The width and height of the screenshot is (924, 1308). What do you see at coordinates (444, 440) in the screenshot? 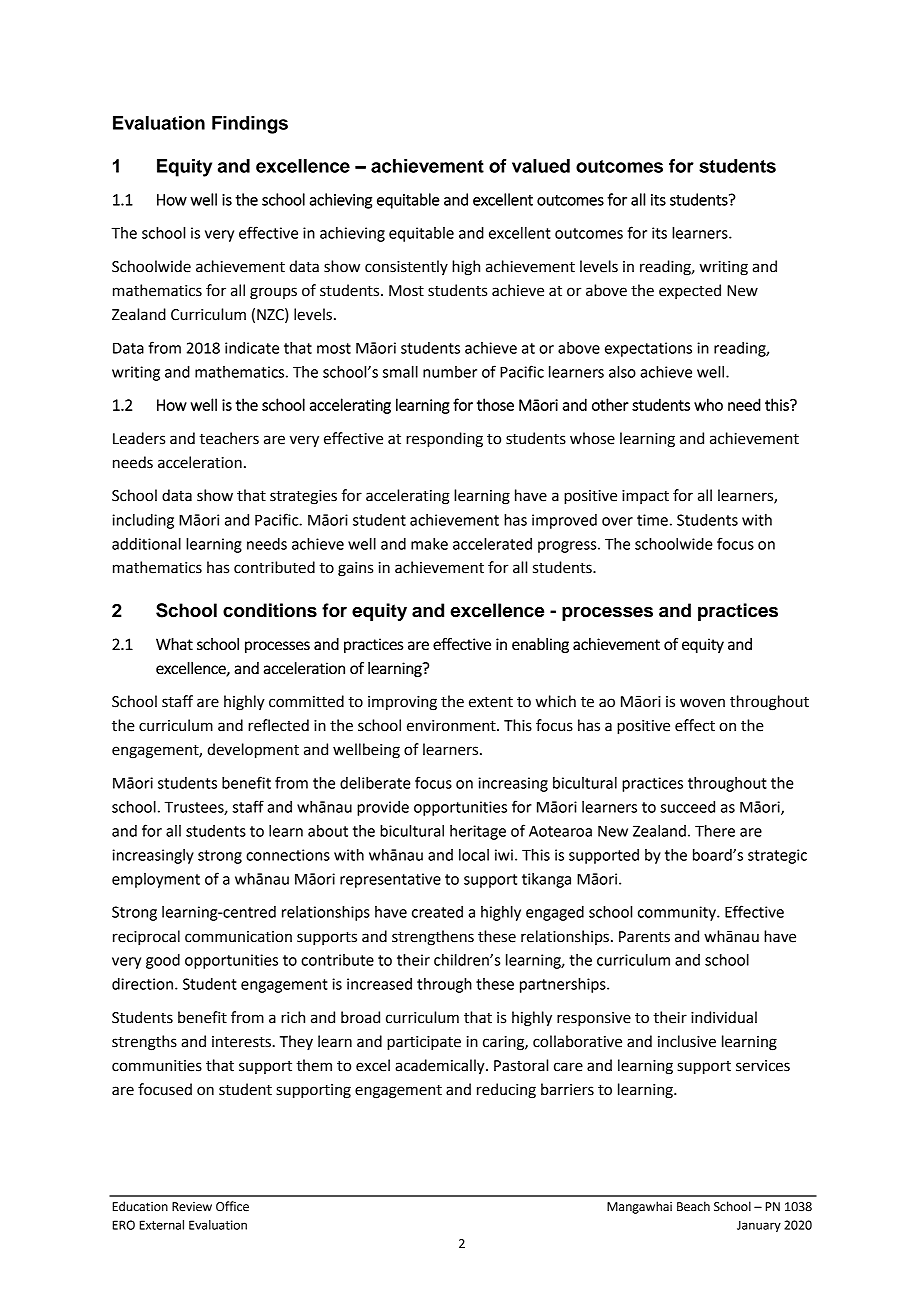
I see `responding` at bounding box center [444, 440].
